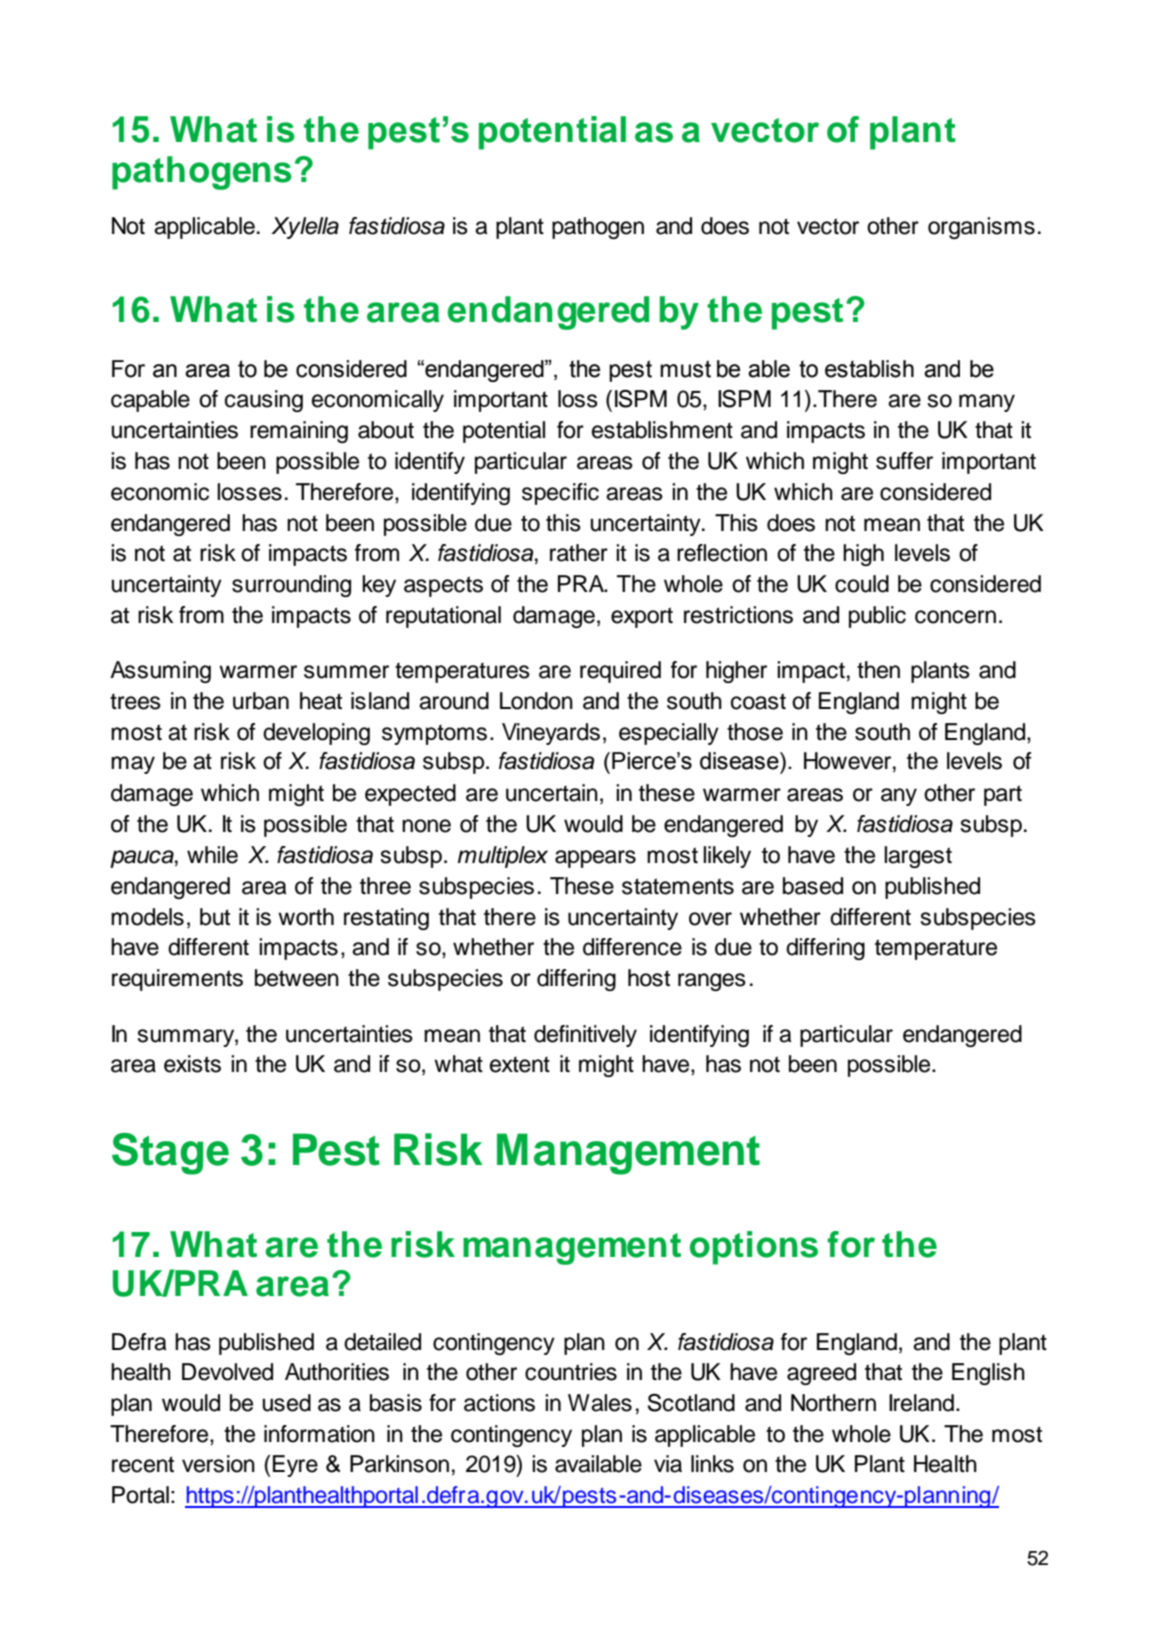 The width and height of the screenshot is (1158, 1637). I want to click on suffer, so click(904, 461).
